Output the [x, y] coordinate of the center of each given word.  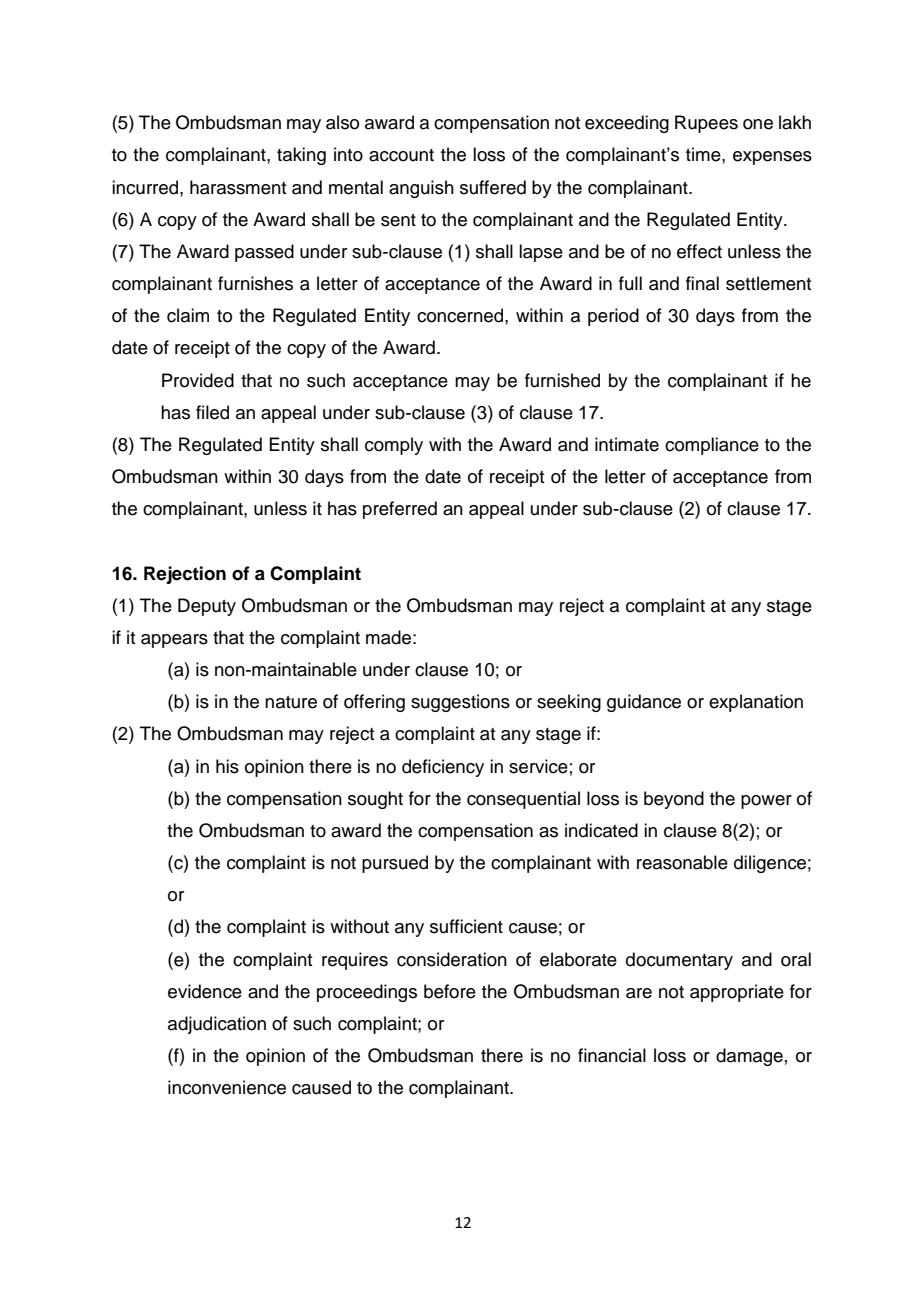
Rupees [706, 124]
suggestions [460, 703]
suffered [493, 187]
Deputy [207, 607]
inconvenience [227, 1087]
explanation [756, 703]
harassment [238, 187]
